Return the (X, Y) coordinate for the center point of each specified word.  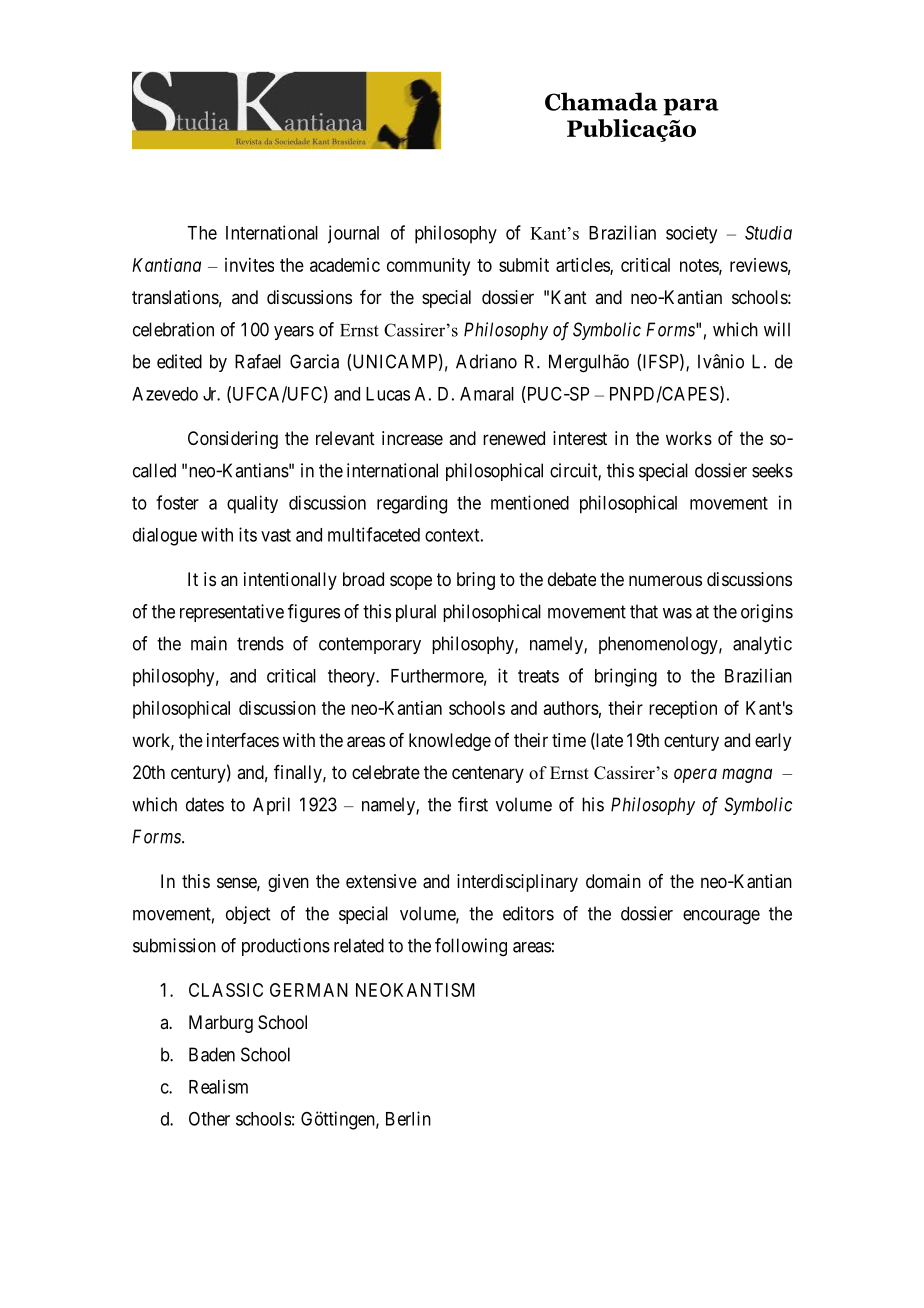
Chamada (601, 101)
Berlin (408, 1118)
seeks (772, 470)
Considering (233, 440)
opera (695, 775)
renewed (514, 438)
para (691, 107)
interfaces (243, 740)
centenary (488, 774)
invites (249, 265)
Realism (218, 1086)
